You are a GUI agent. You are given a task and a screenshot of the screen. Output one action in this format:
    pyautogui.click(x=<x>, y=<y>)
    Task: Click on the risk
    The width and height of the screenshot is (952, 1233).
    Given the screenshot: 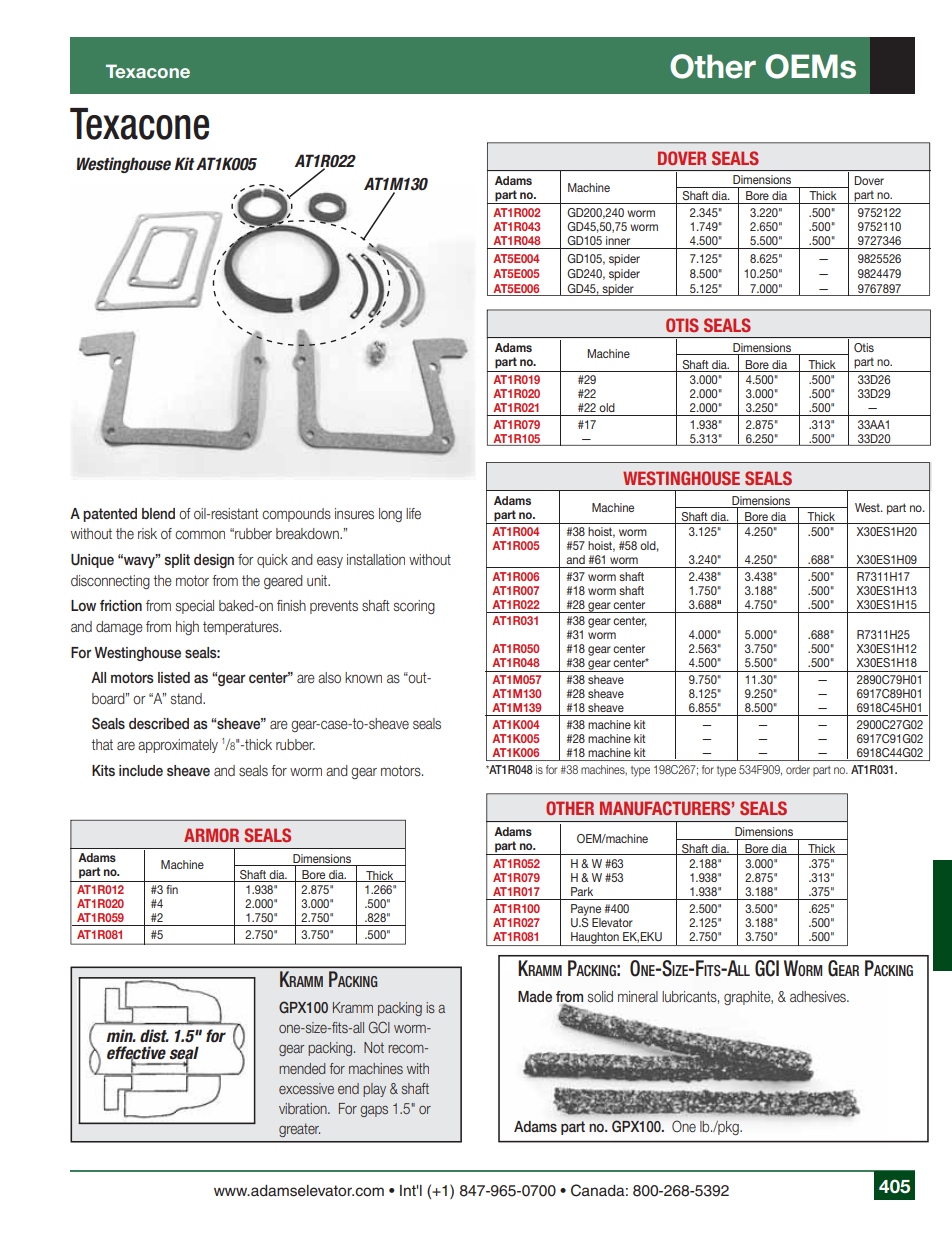 What is the action you would take?
    pyautogui.click(x=147, y=533)
